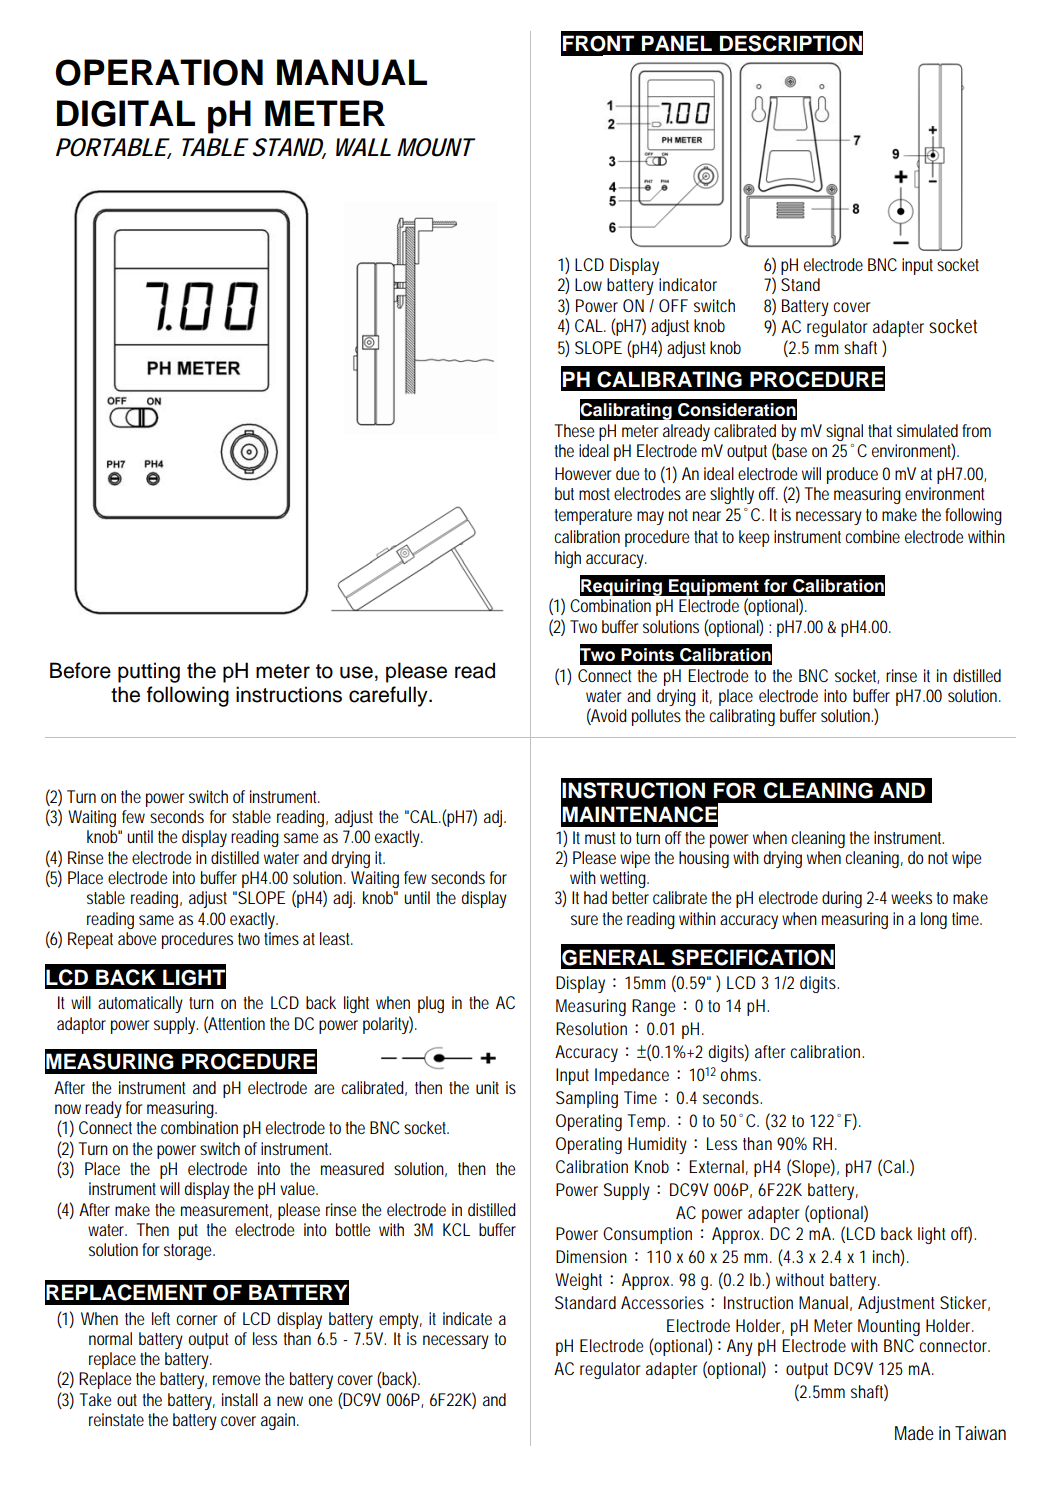  What do you see at coordinates (934, 920) in the page?
I see `long` at bounding box center [934, 920].
